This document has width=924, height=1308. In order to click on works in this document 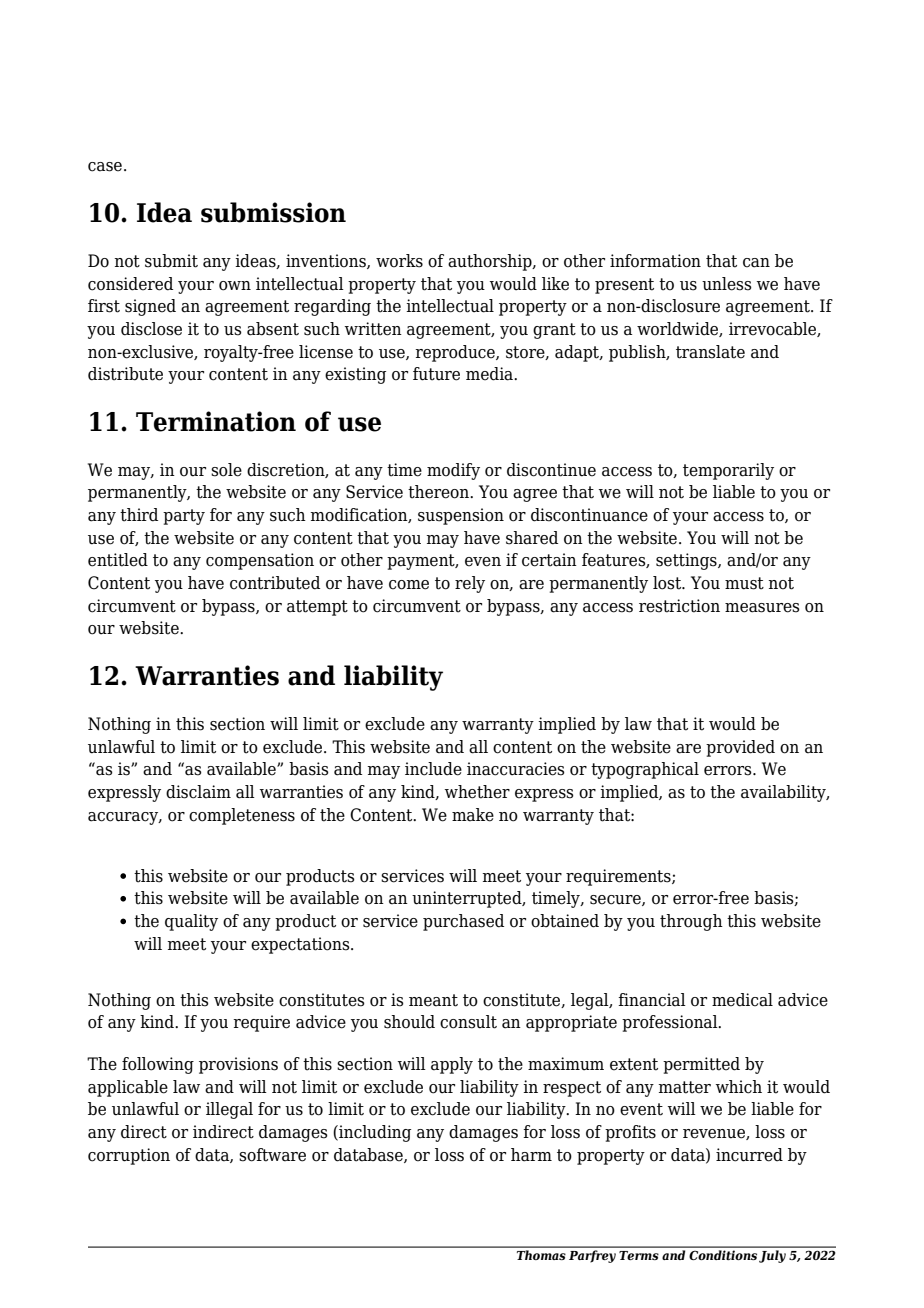, I will do `click(399, 261)`.
